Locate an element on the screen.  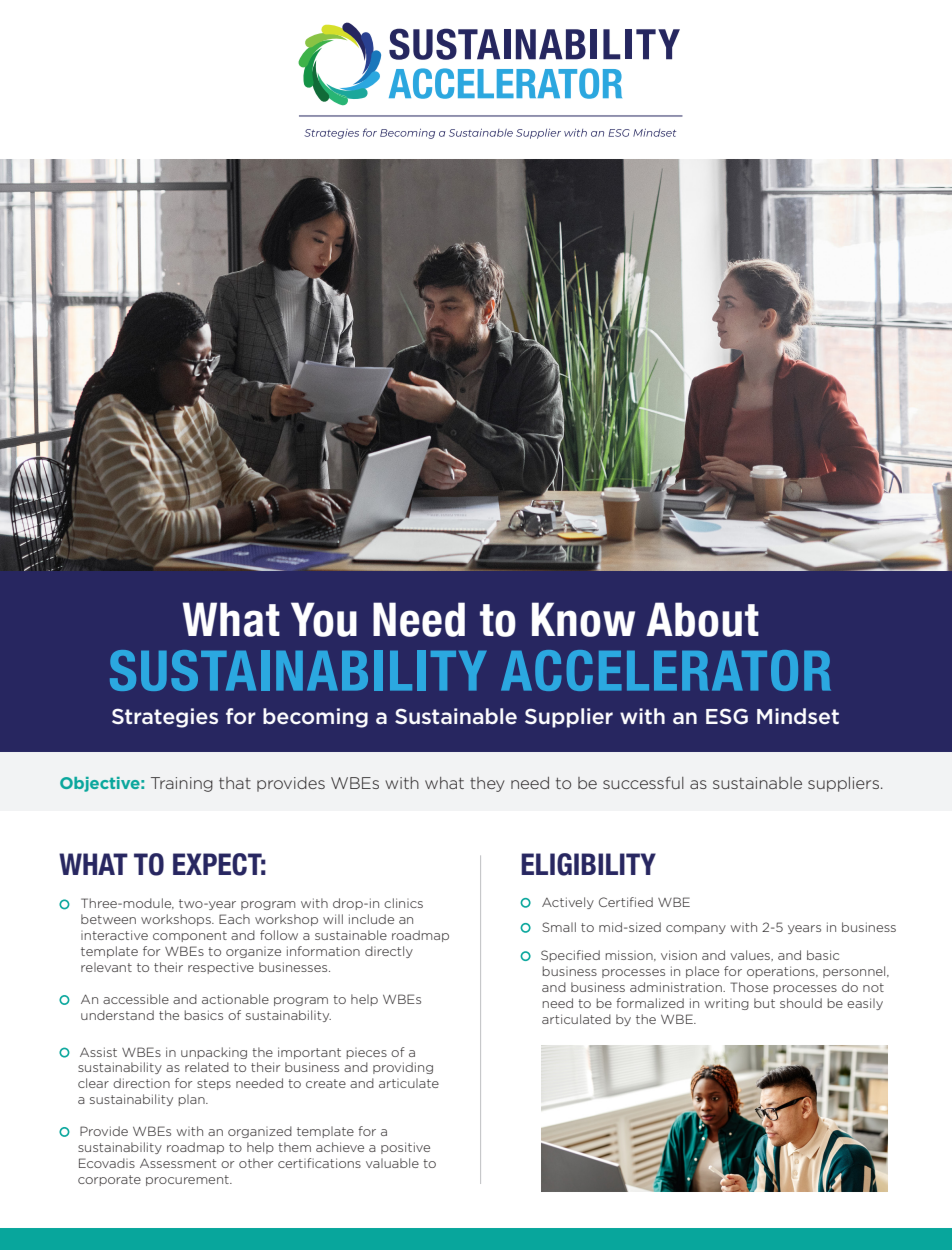
Specified is located at coordinates (570, 956).
